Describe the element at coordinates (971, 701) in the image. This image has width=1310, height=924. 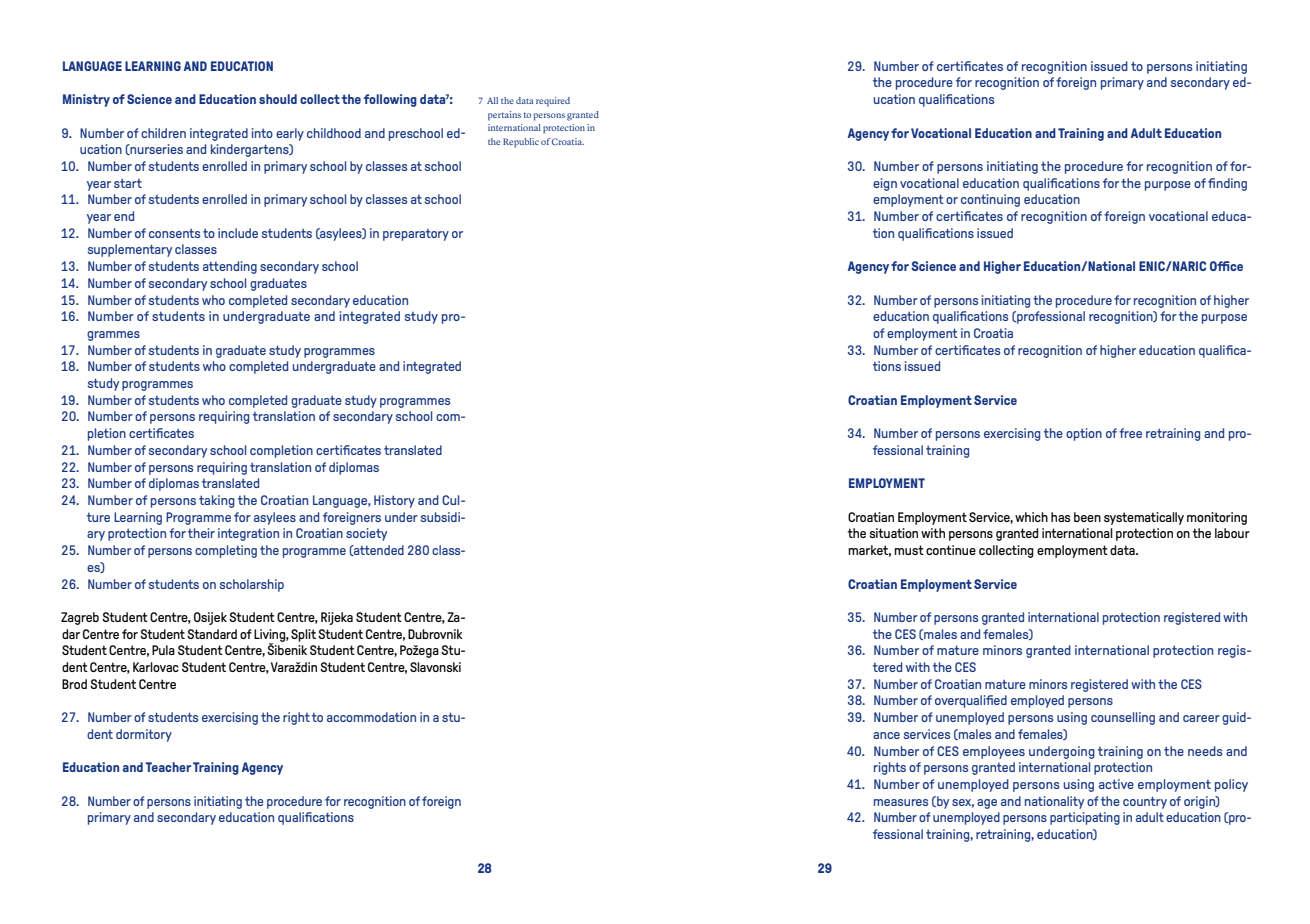
I see `overqualified` at that location.
